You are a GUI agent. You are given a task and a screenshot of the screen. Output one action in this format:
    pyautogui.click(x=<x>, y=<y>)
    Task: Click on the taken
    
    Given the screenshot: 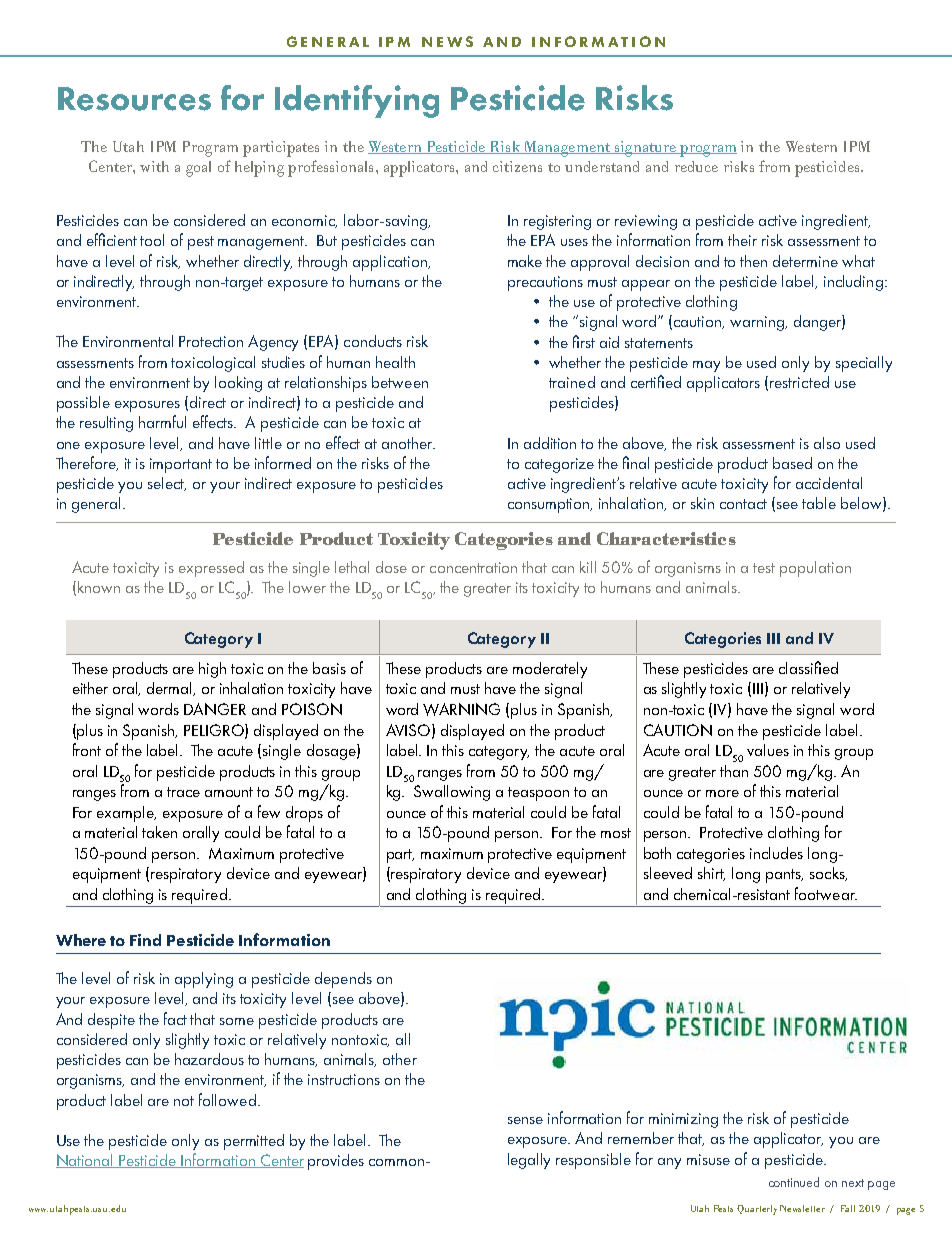 What is the action you would take?
    pyautogui.click(x=159, y=832)
